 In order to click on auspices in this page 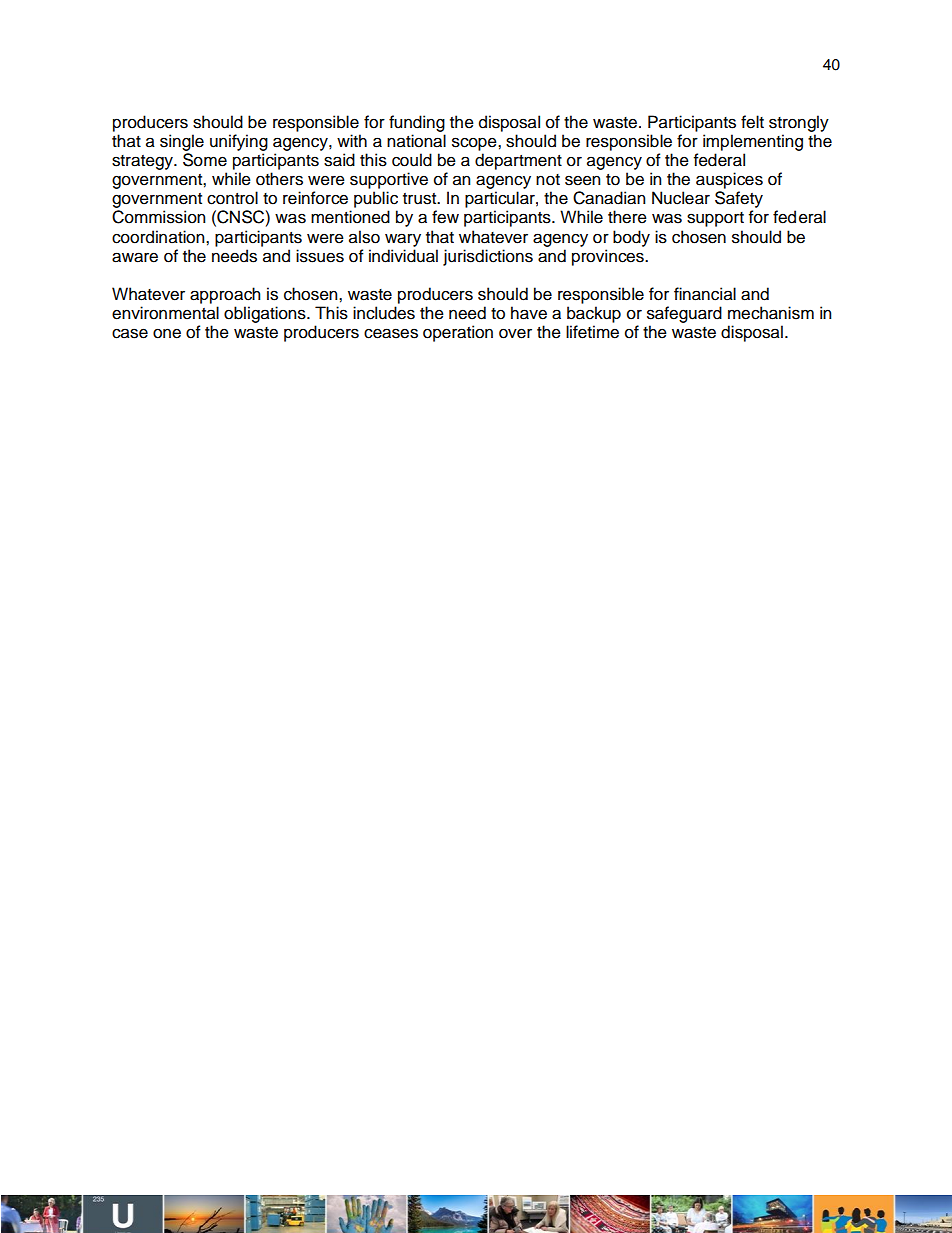, I will do `click(729, 180)`.
